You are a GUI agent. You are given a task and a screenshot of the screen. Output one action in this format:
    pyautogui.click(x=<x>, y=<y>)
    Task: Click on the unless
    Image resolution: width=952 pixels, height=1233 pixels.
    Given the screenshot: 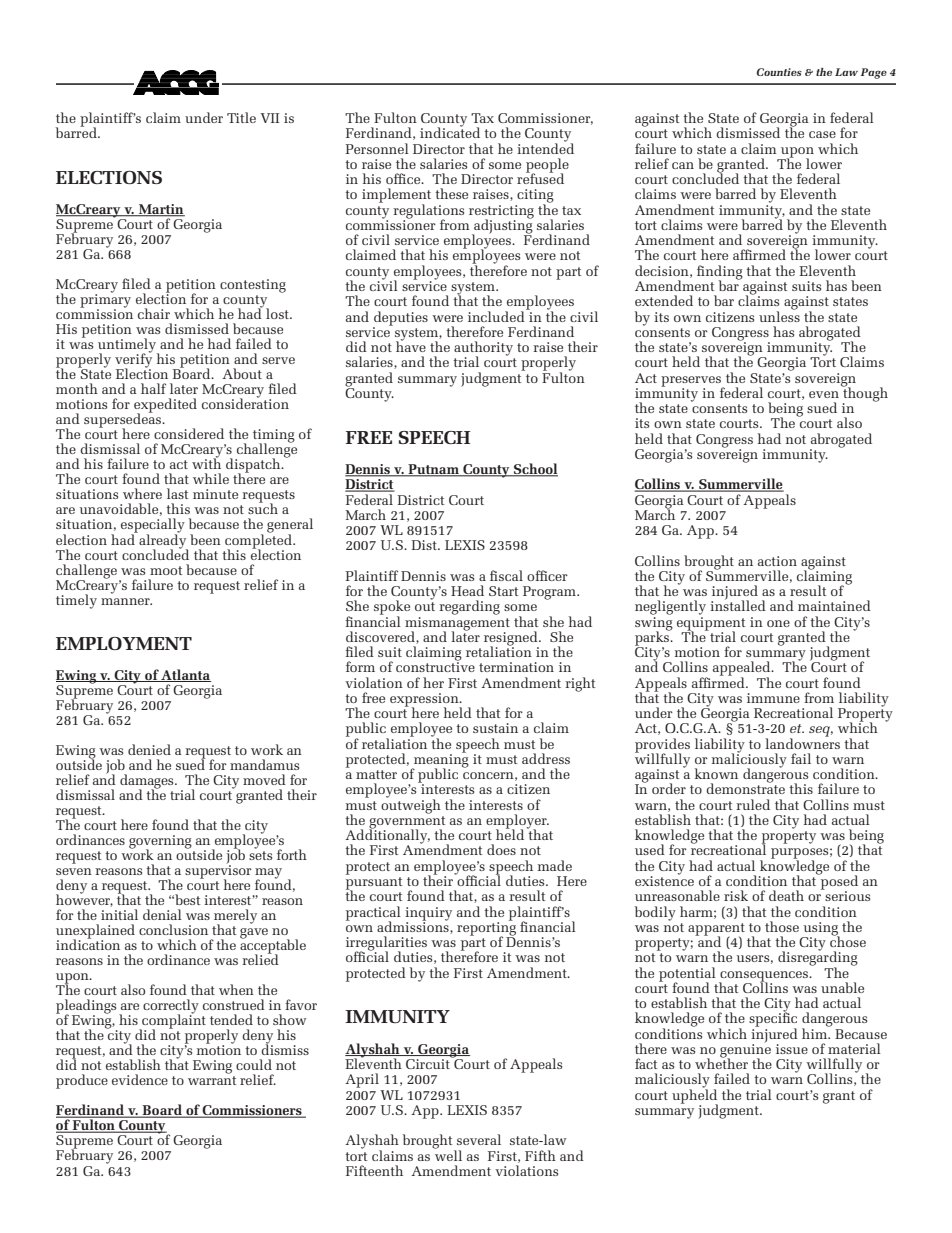 What is the action you would take?
    pyautogui.click(x=779, y=315)
